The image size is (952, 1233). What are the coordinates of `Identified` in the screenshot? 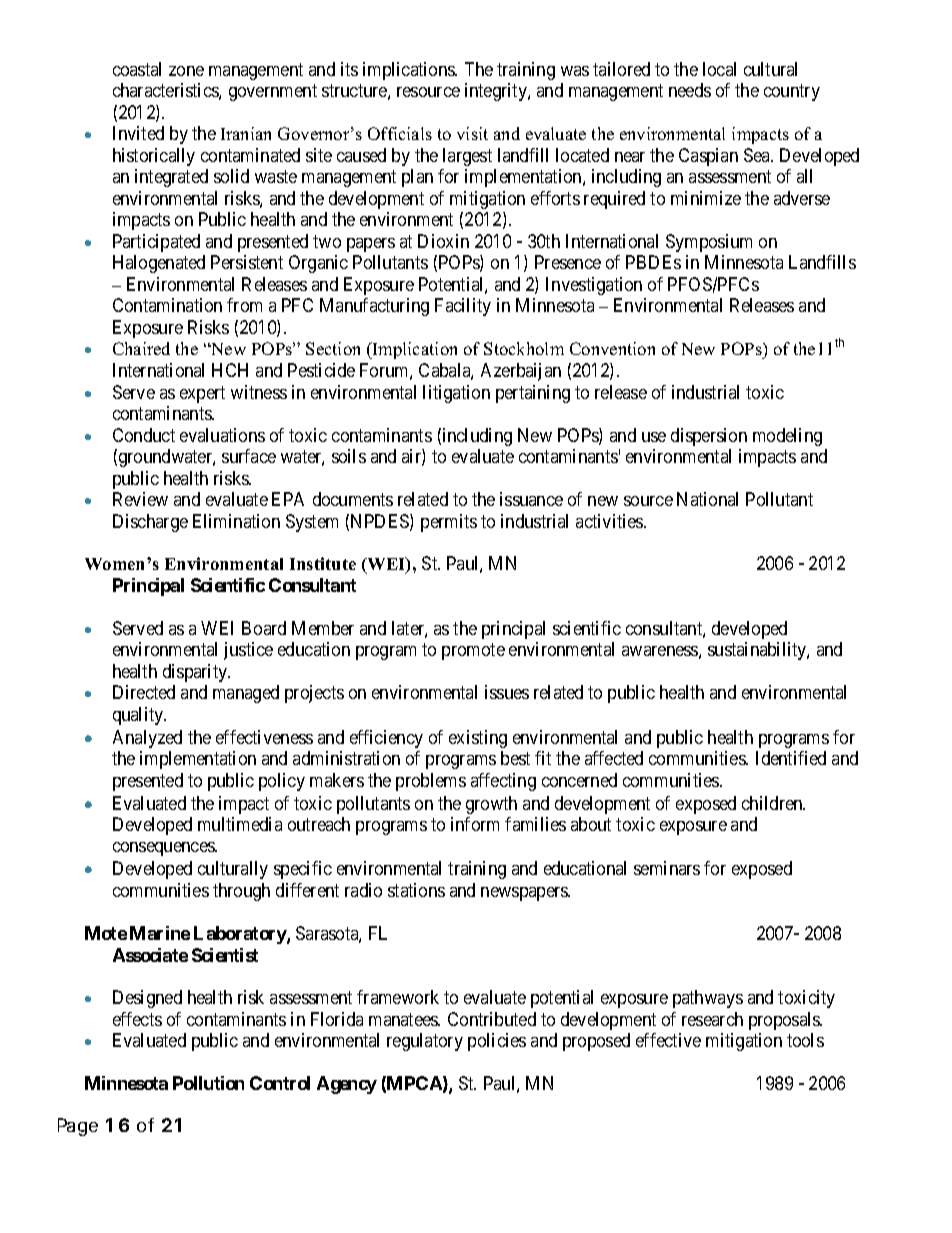 It's located at (791, 758).
